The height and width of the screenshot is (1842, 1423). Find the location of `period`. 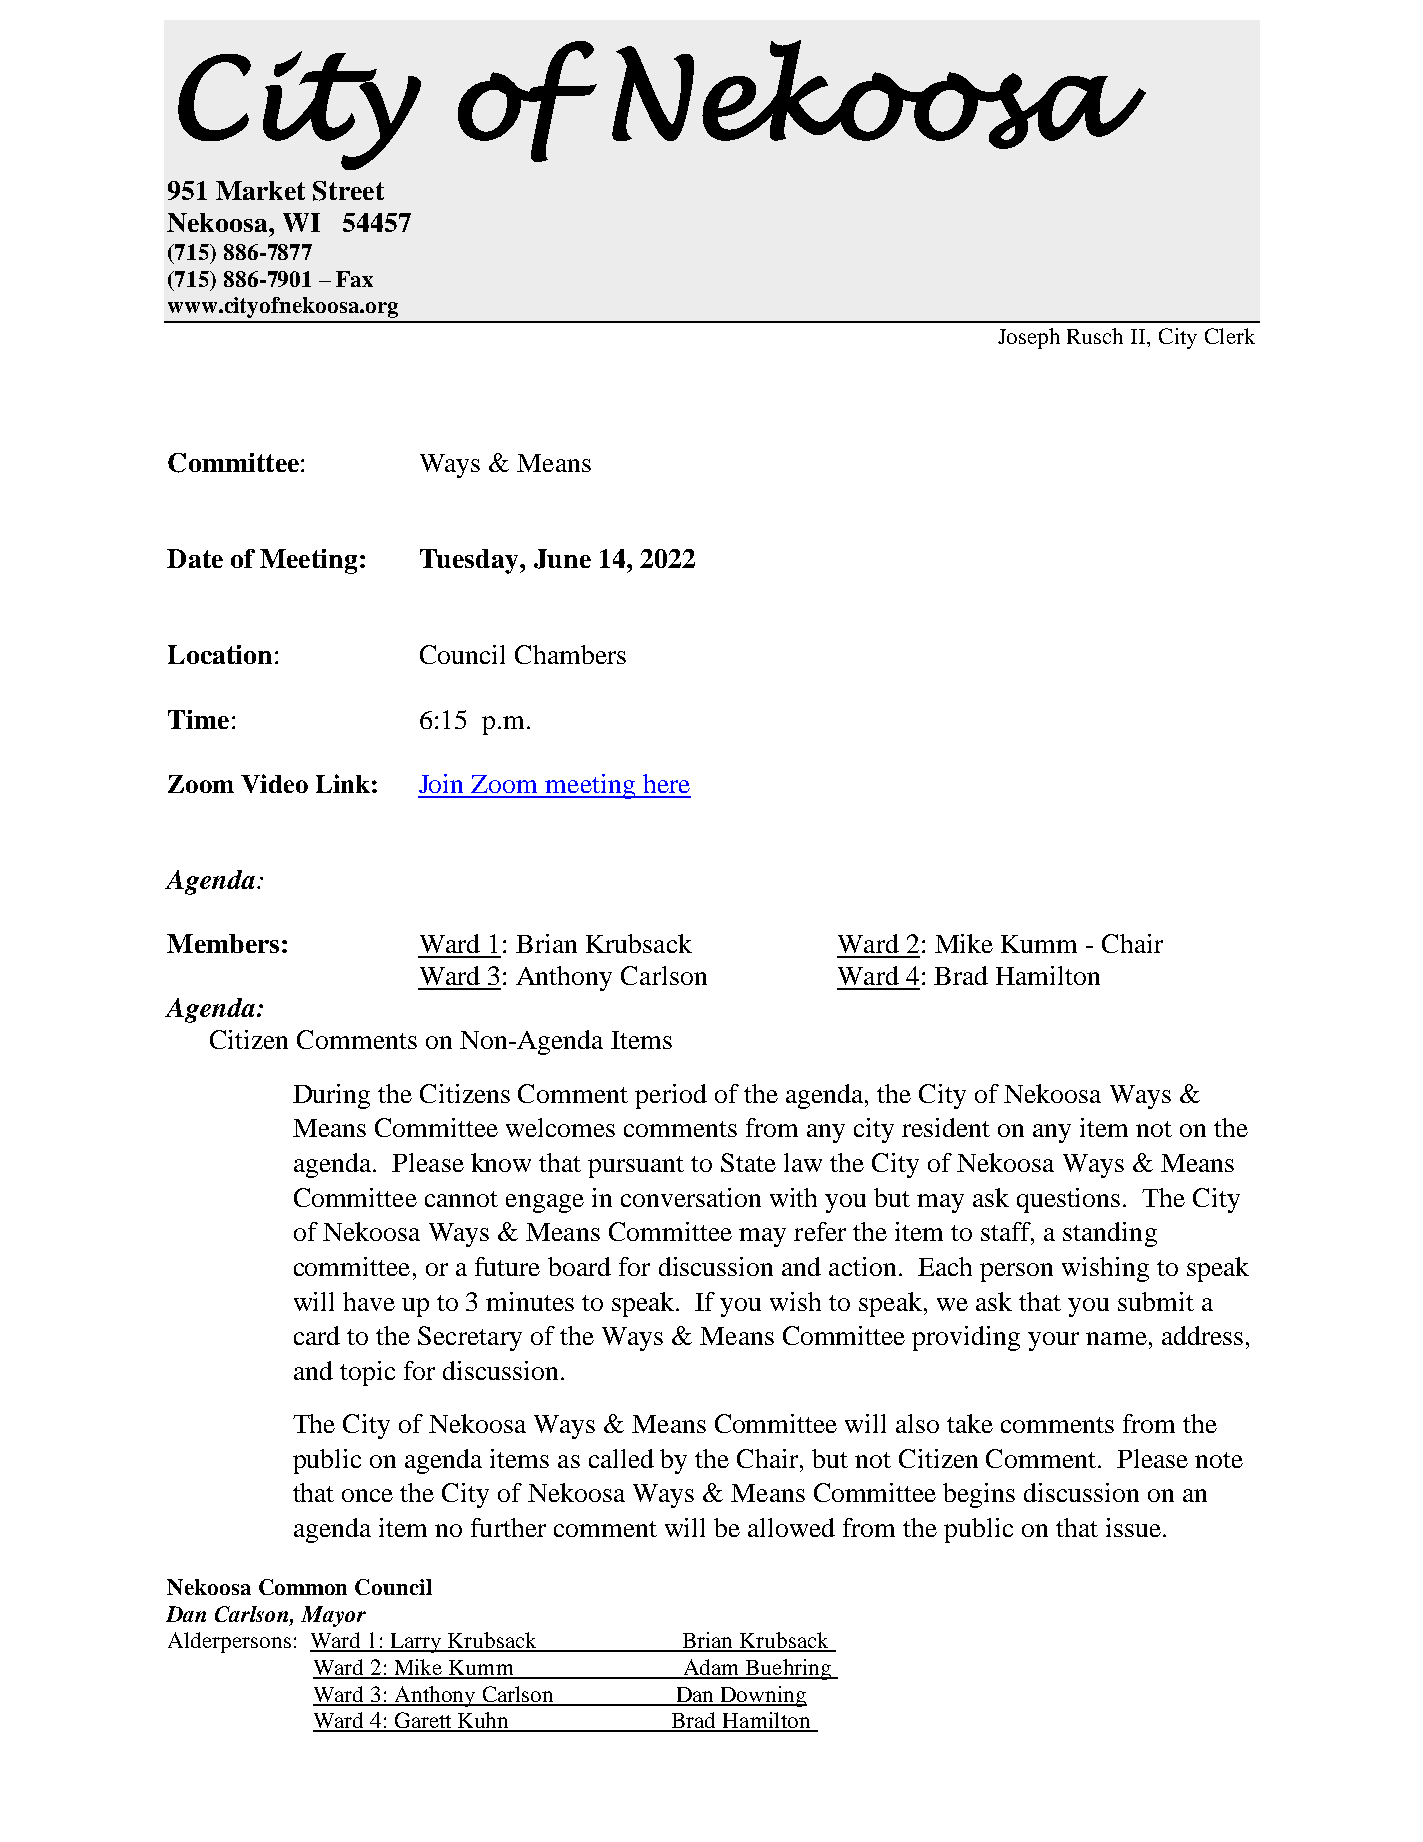

period is located at coordinates (671, 1096).
